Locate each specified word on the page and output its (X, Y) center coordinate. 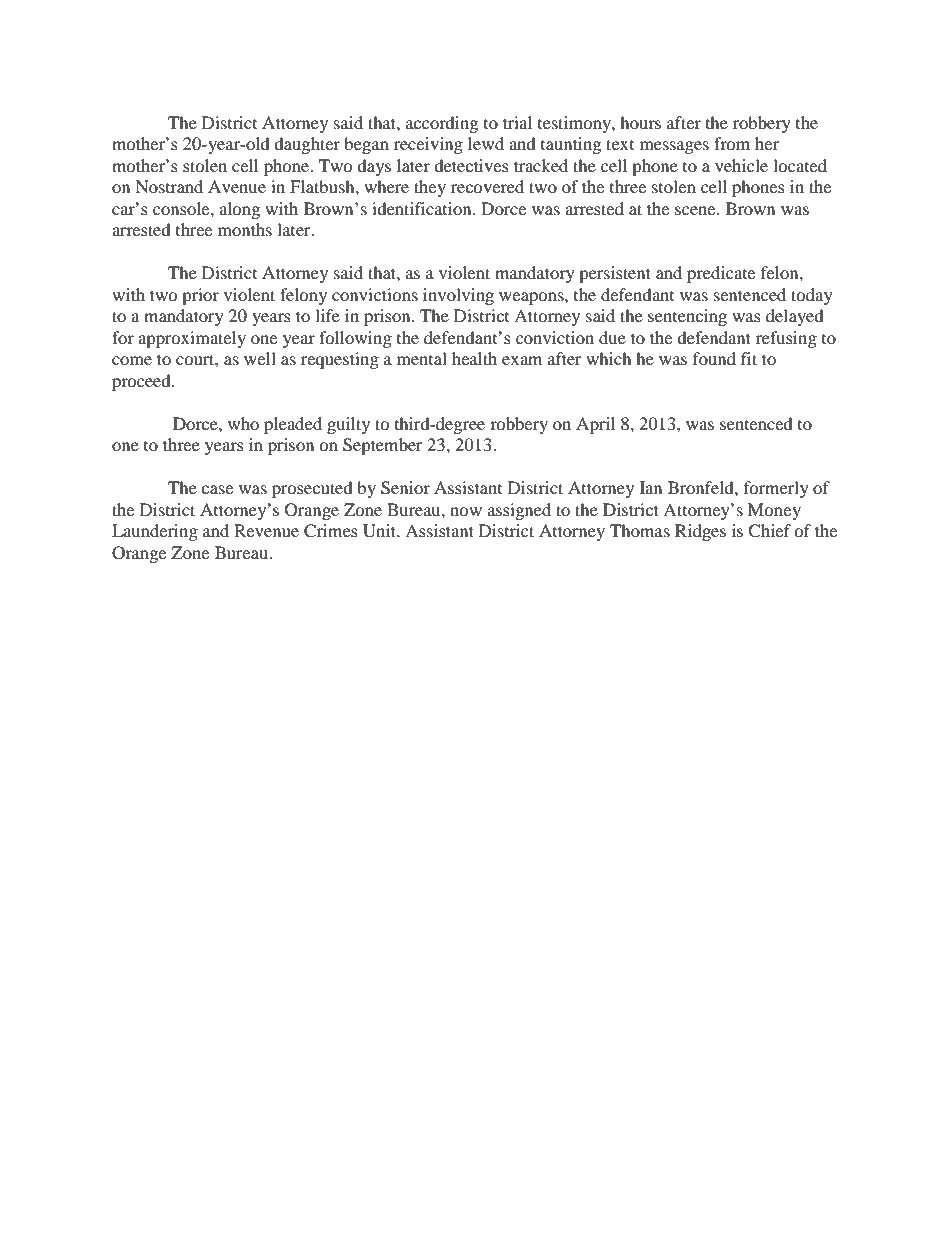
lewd (486, 143)
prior (200, 296)
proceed (142, 382)
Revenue (266, 530)
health (474, 358)
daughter (307, 145)
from (732, 143)
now (466, 511)
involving (458, 296)
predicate (721, 274)
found (714, 358)
